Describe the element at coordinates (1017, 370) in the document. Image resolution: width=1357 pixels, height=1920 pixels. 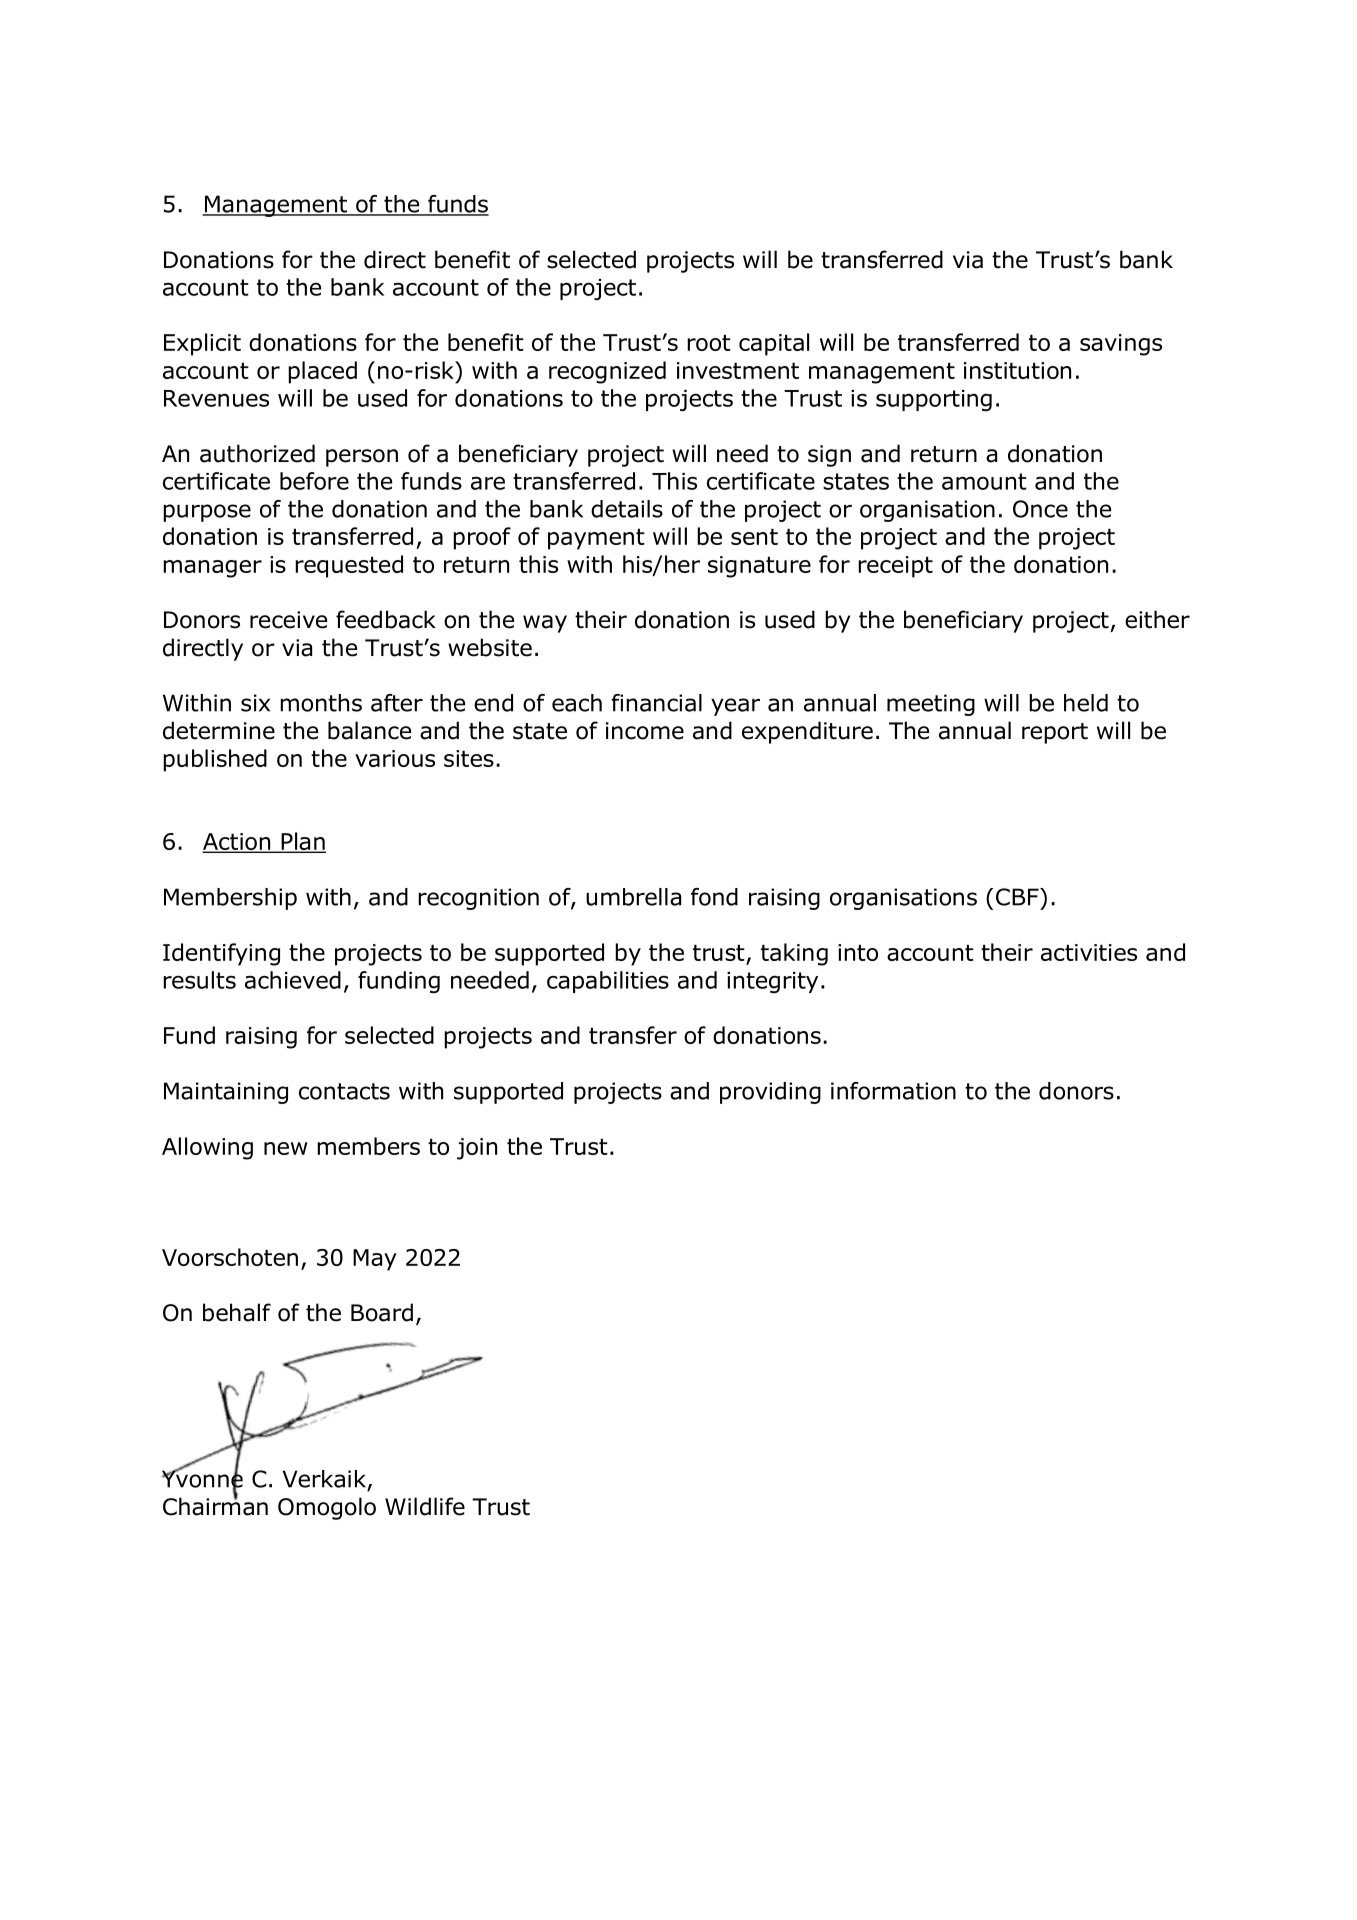
I see `institution` at that location.
